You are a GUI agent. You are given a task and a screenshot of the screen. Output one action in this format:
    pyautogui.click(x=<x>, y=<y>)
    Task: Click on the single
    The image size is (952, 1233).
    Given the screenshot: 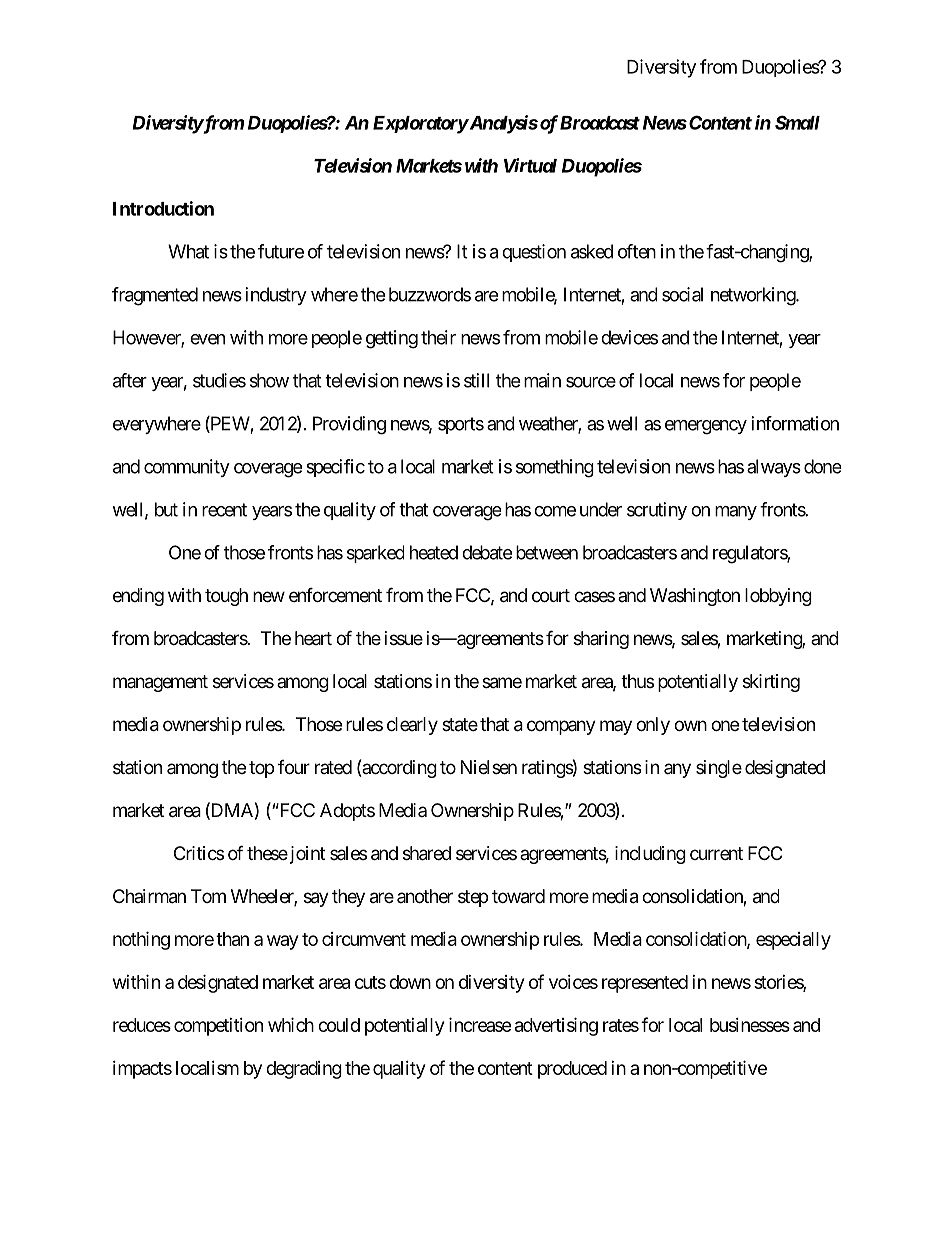 What is the action you would take?
    pyautogui.click(x=719, y=769)
